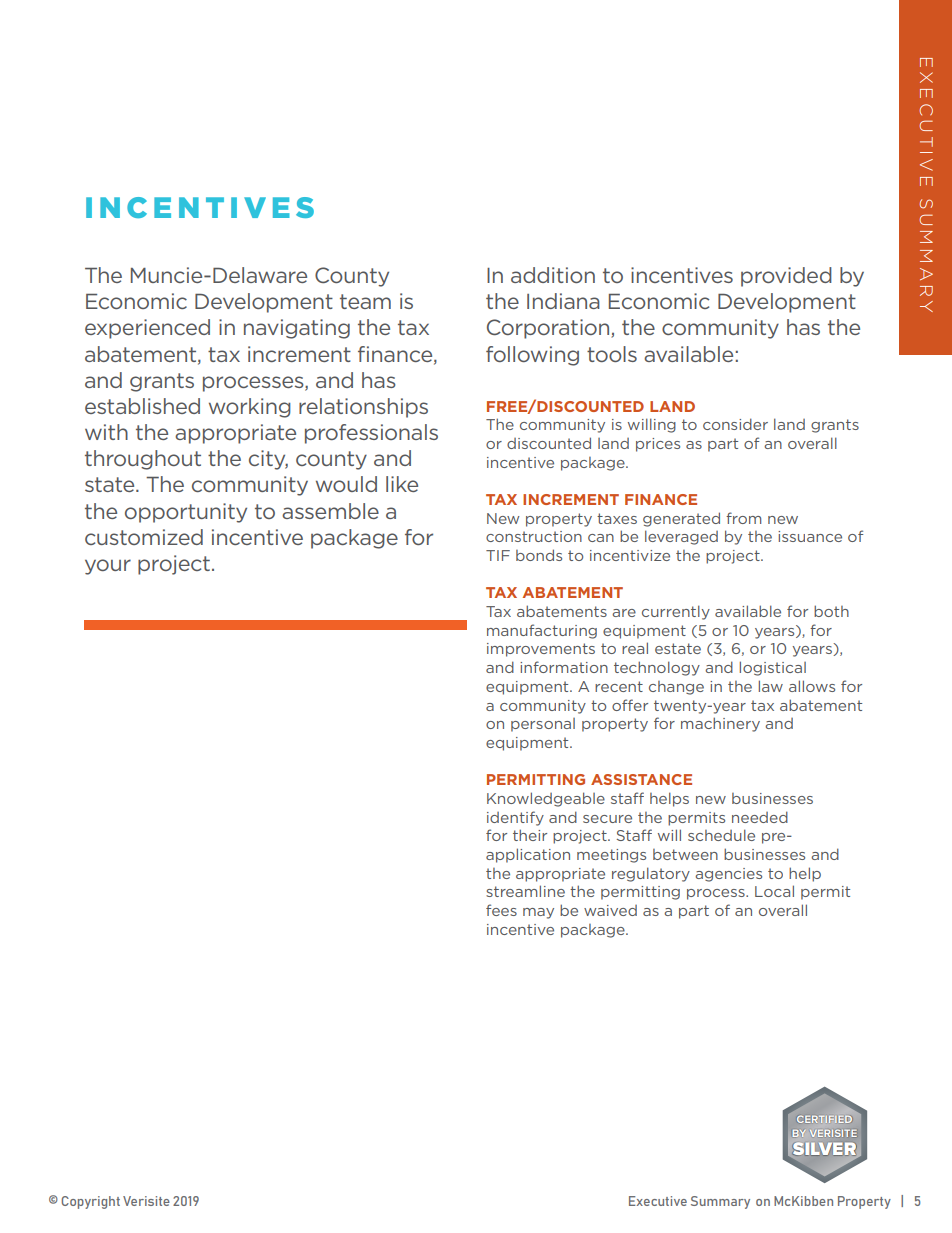 The image size is (952, 1233). Describe the element at coordinates (786, 277) in the page. I see `provided` at that location.
